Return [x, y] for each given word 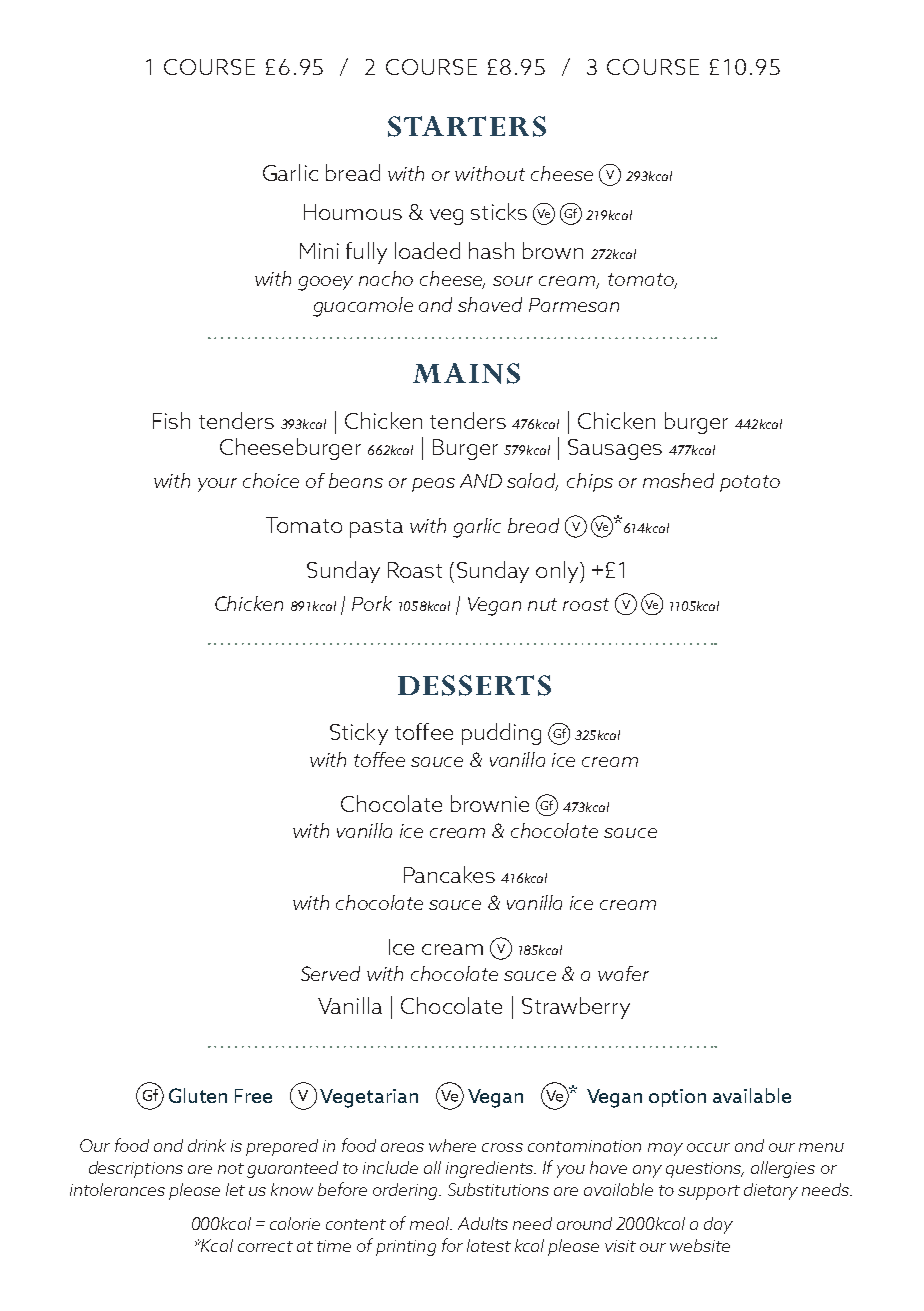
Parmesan [574, 305]
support [709, 1192]
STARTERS [467, 126]
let [235, 1189]
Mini [319, 251]
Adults [483, 1223]
